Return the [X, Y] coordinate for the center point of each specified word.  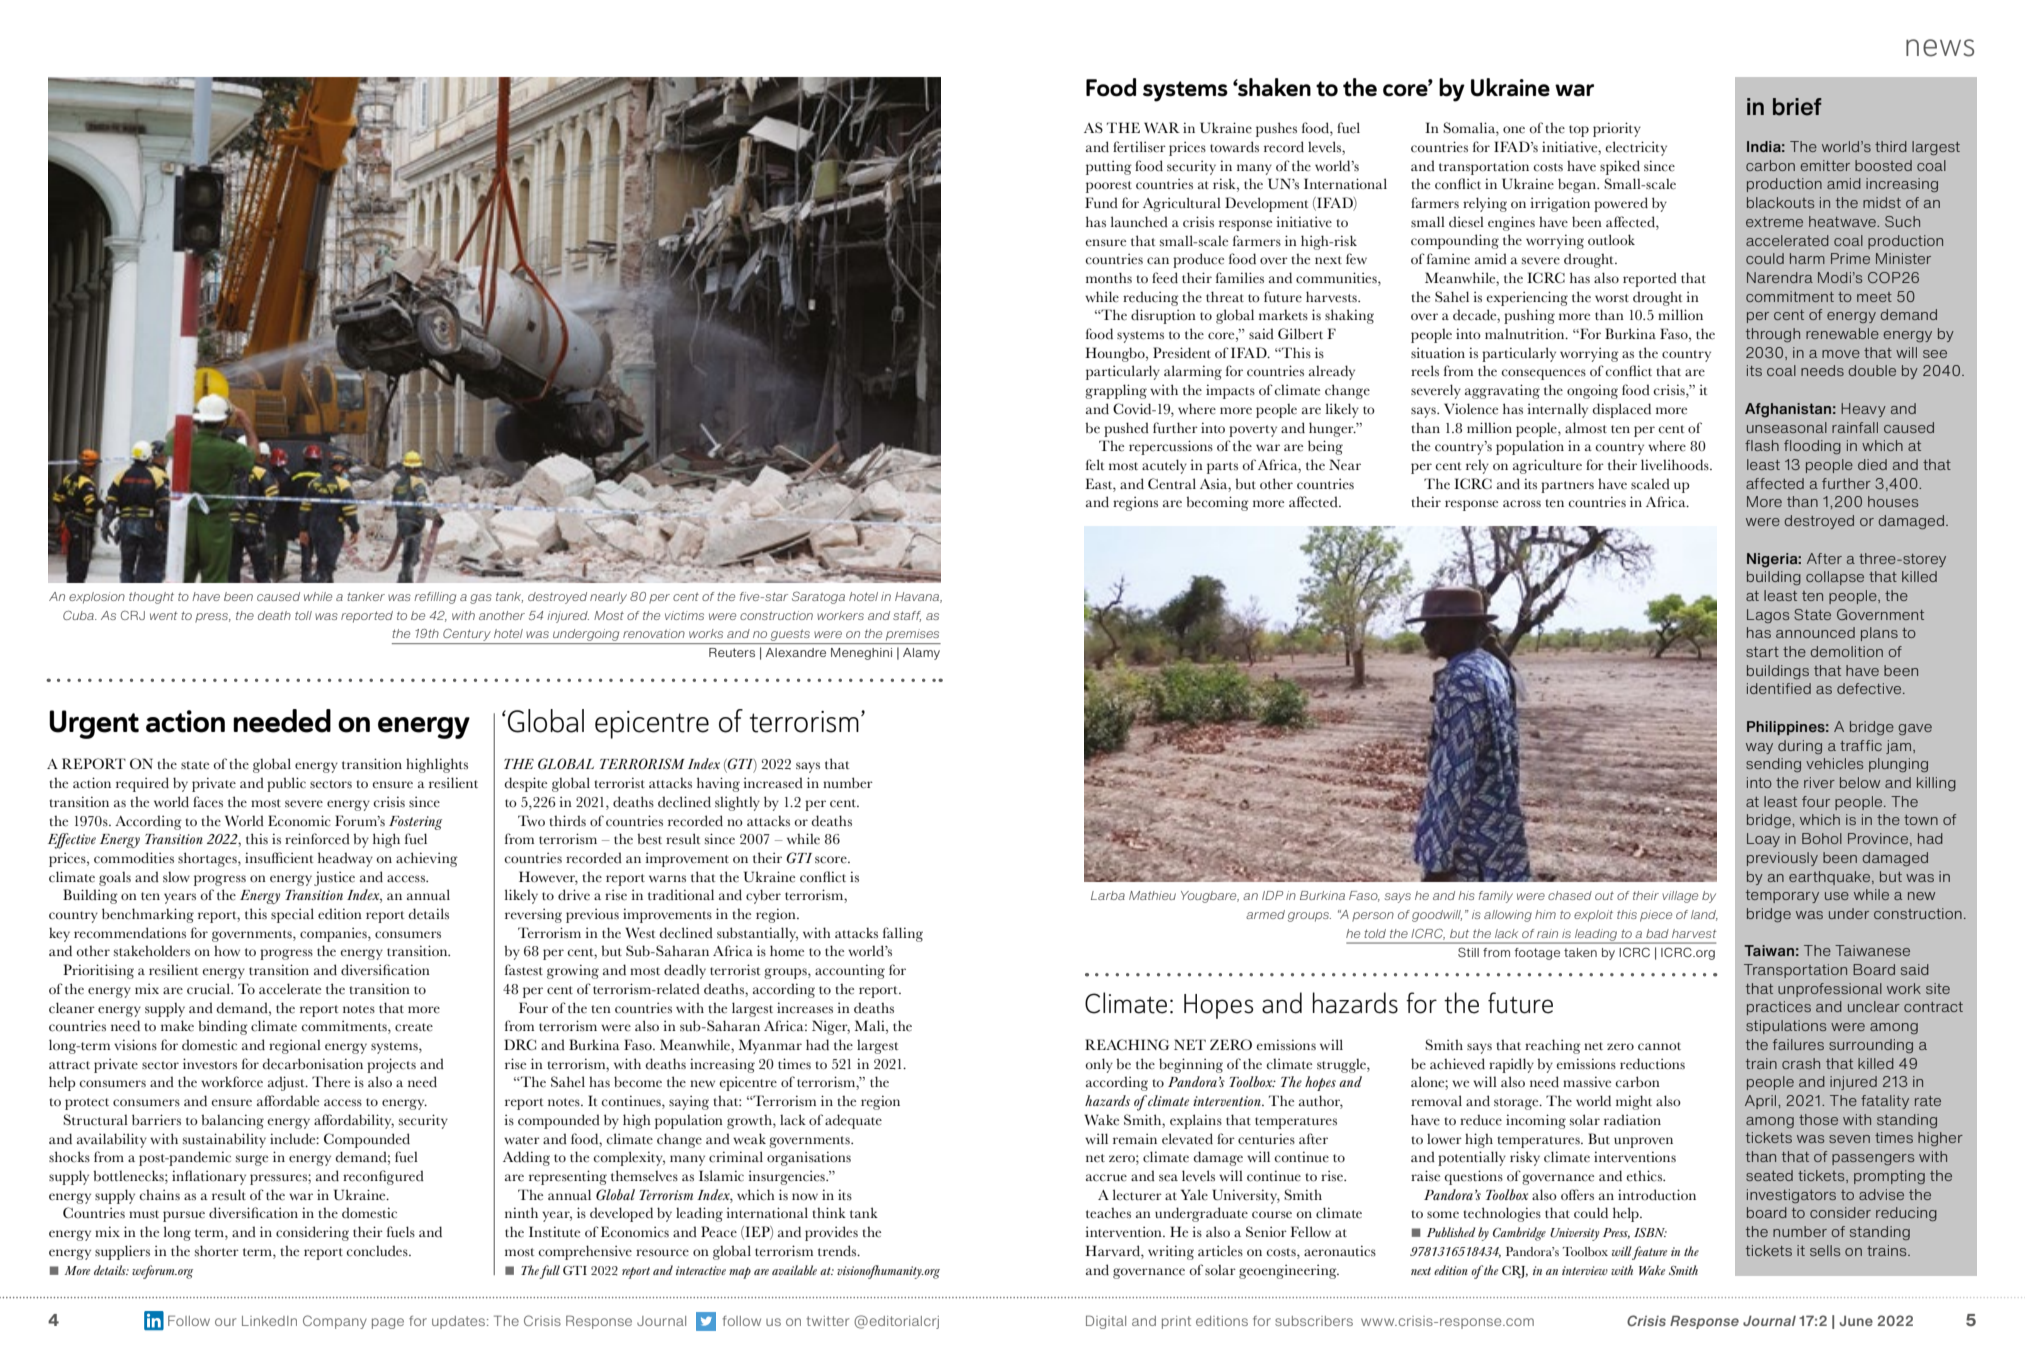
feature [1649, 1253]
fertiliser [1139, 147]
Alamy [921, 654]
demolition [1846, 651]
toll [303, 615]
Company [335, 1322]
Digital [1106, 1322]
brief [1797, 107]
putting [1109, 167]
